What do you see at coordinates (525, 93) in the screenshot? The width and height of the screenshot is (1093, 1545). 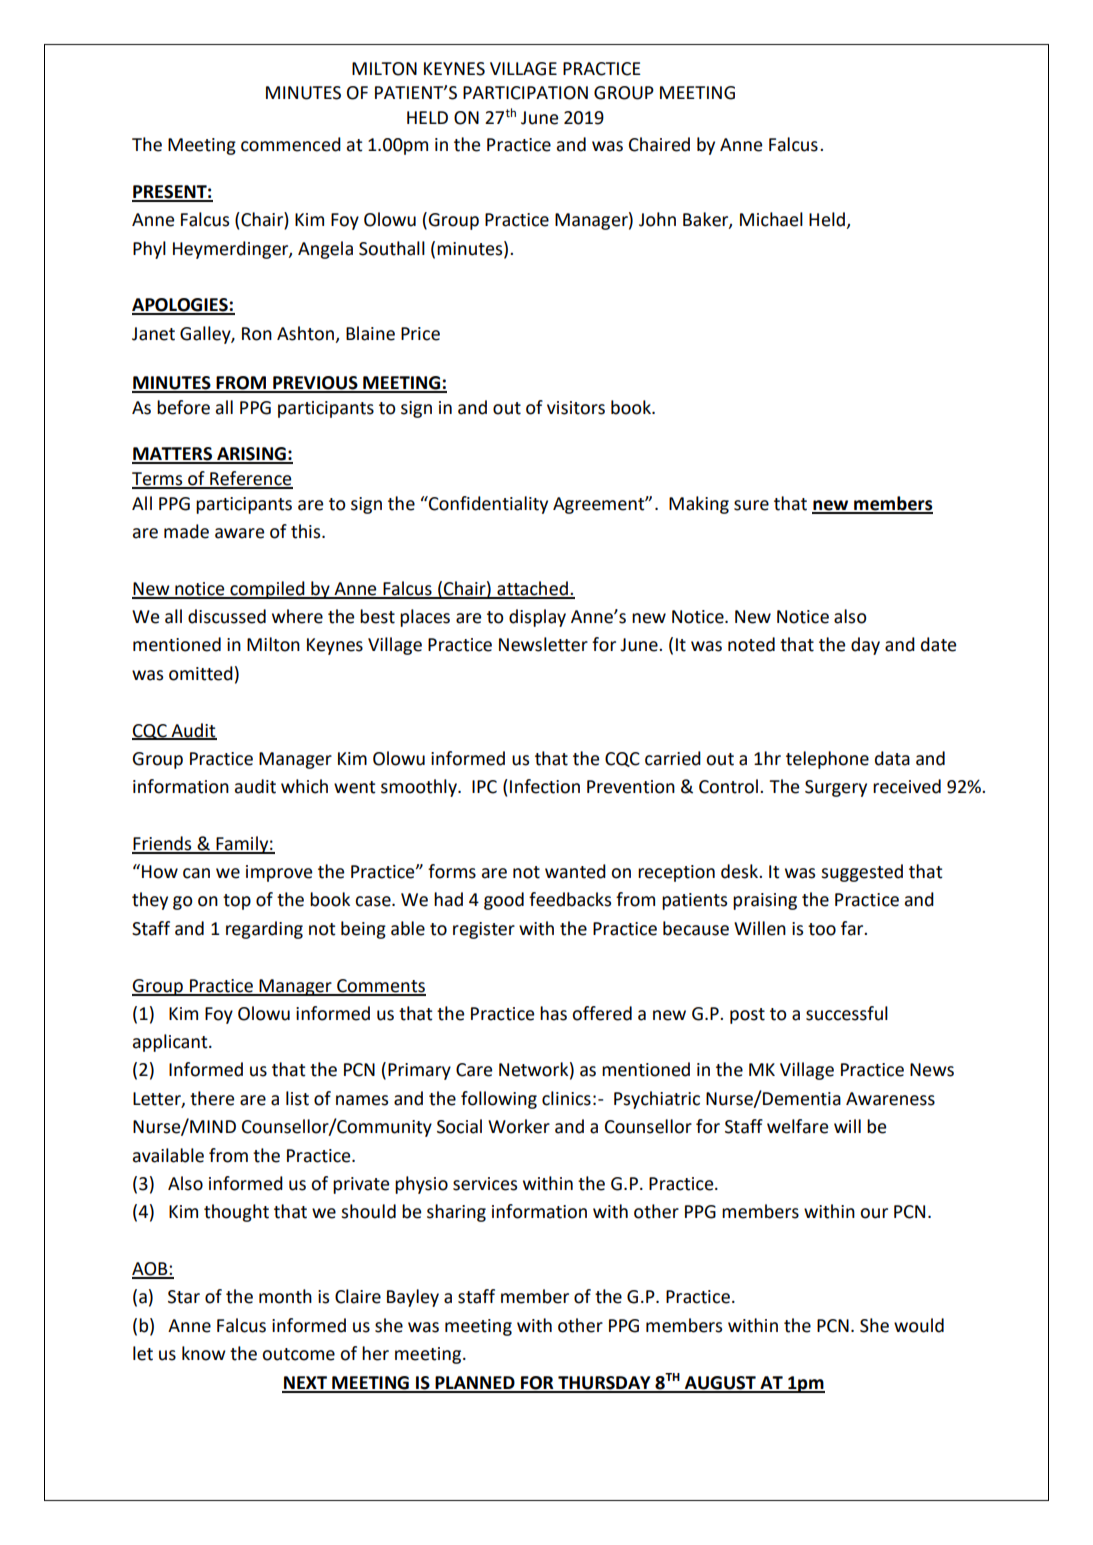 I see `PARTICIPATION` at bounding box center [525, 93].
